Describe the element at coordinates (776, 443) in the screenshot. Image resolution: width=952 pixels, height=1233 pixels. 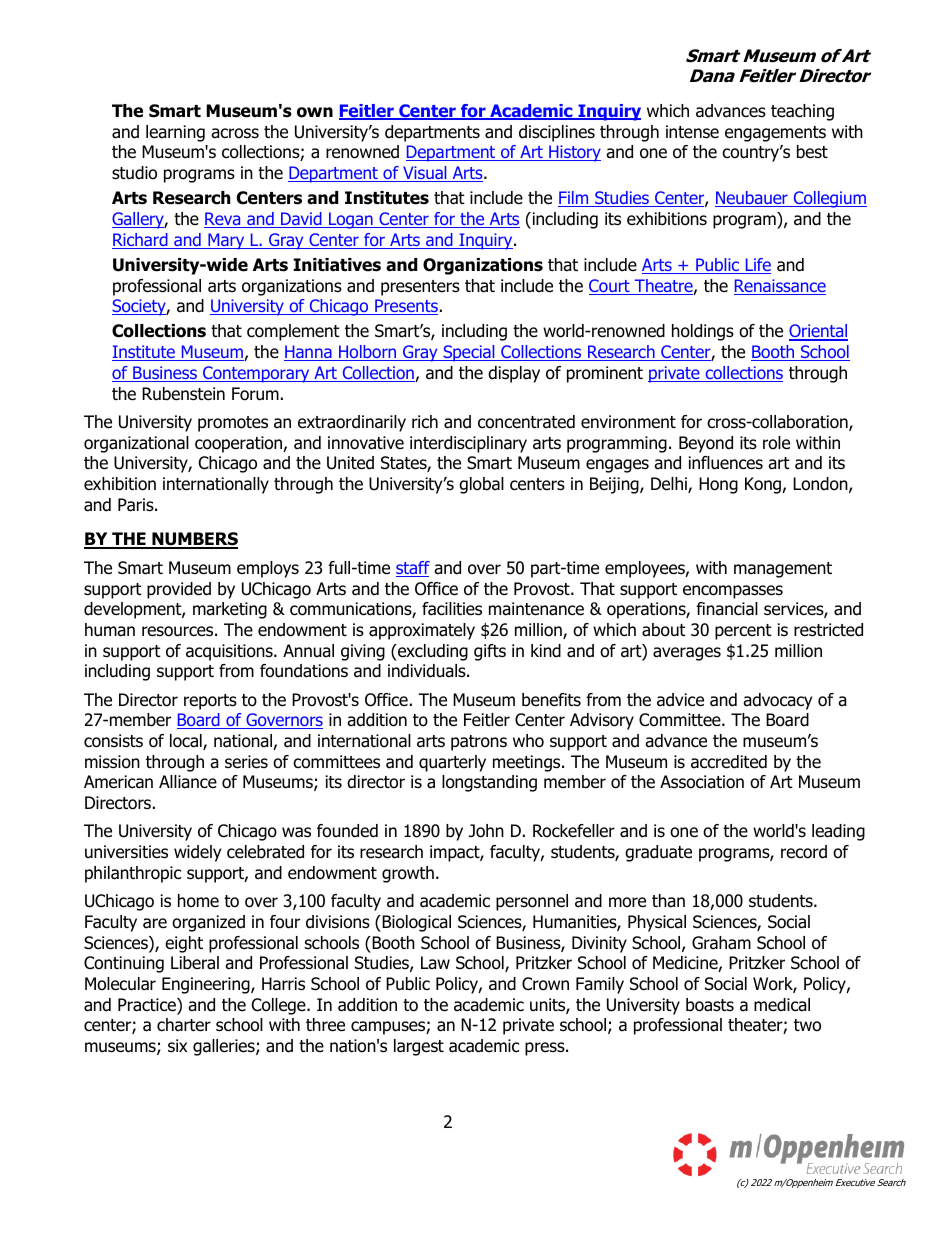
I see `role` at that location.
